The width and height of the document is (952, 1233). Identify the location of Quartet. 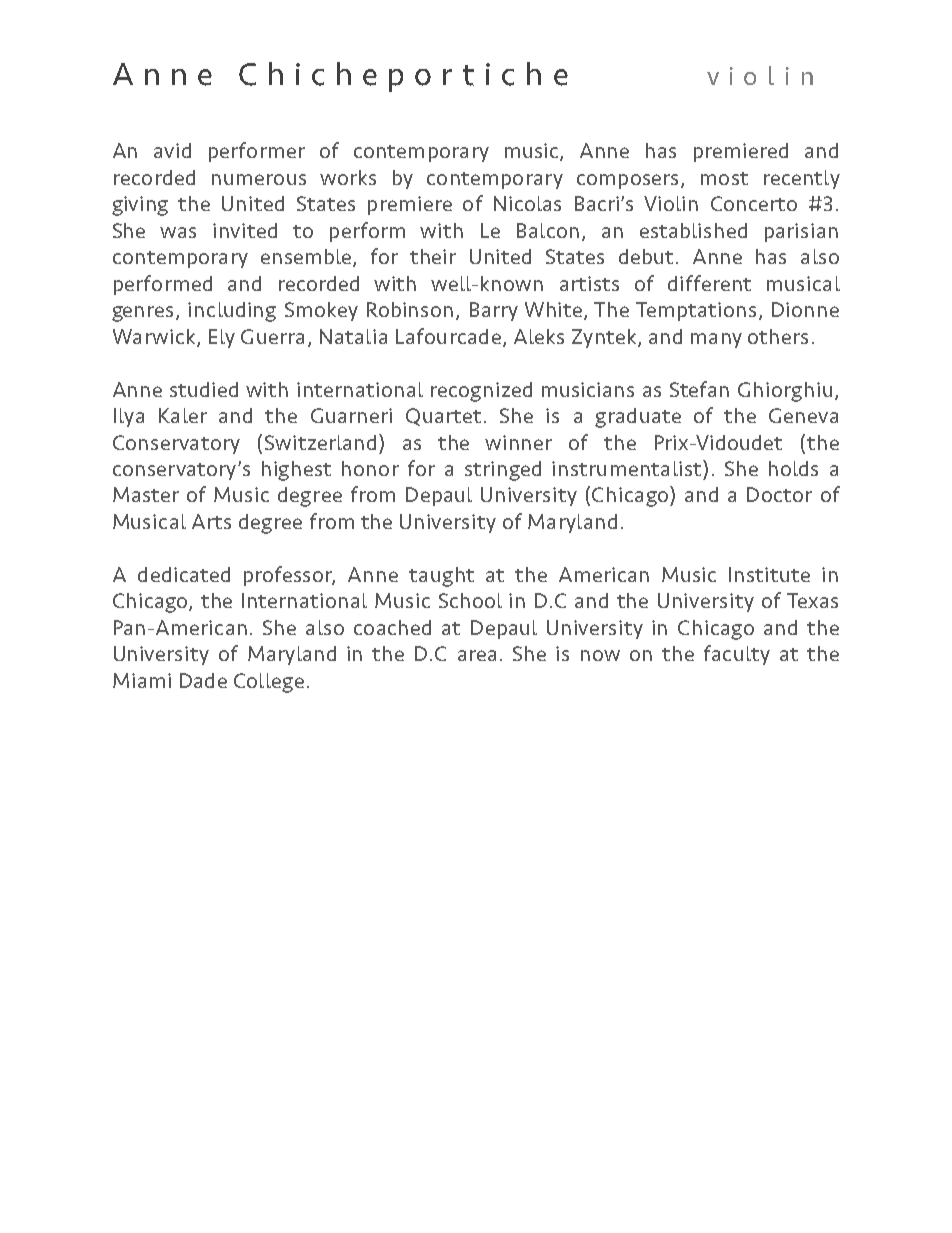
(443, 417).
